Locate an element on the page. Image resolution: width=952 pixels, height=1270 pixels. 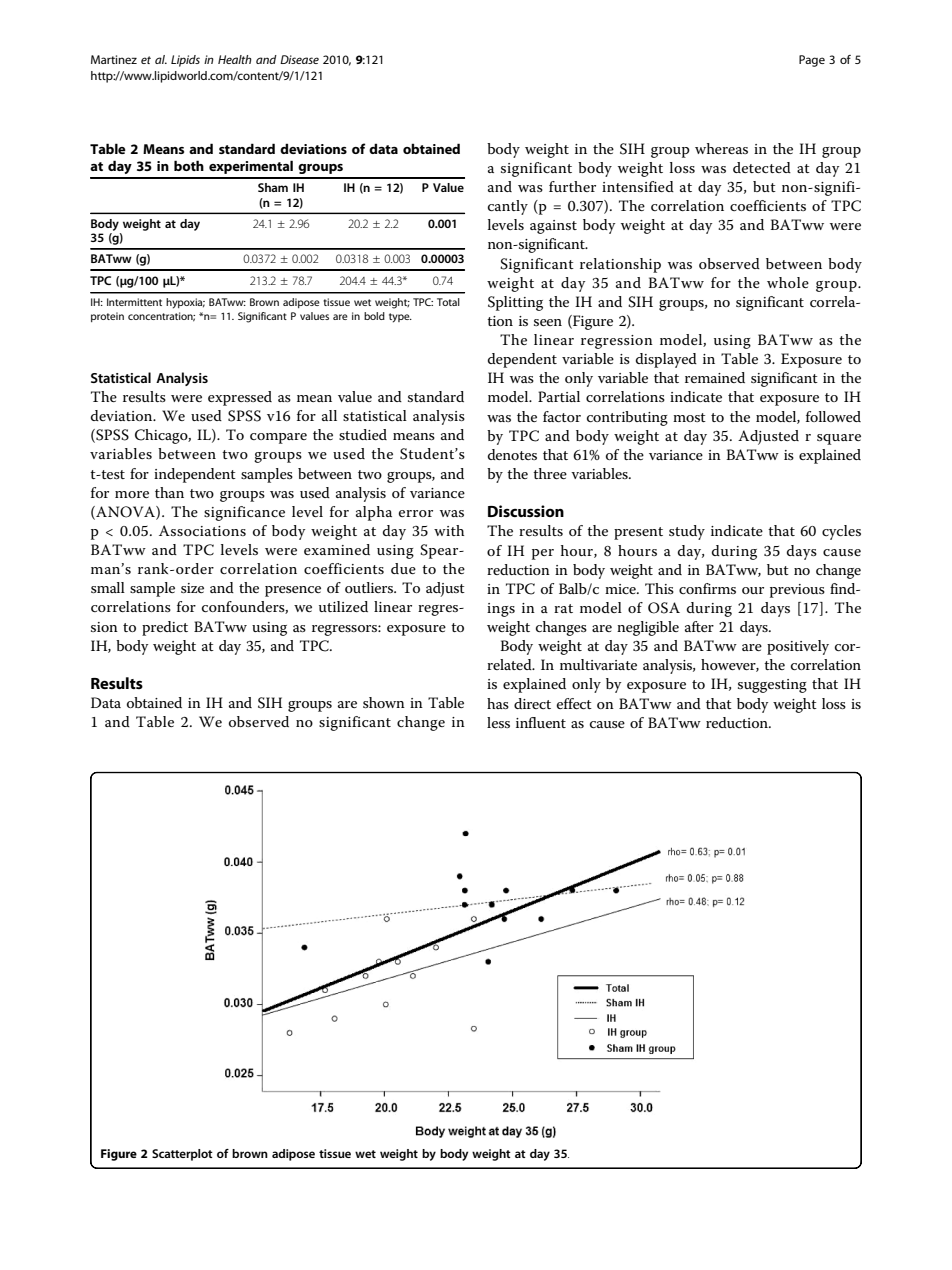
further is located at coordinates (572, 186).
